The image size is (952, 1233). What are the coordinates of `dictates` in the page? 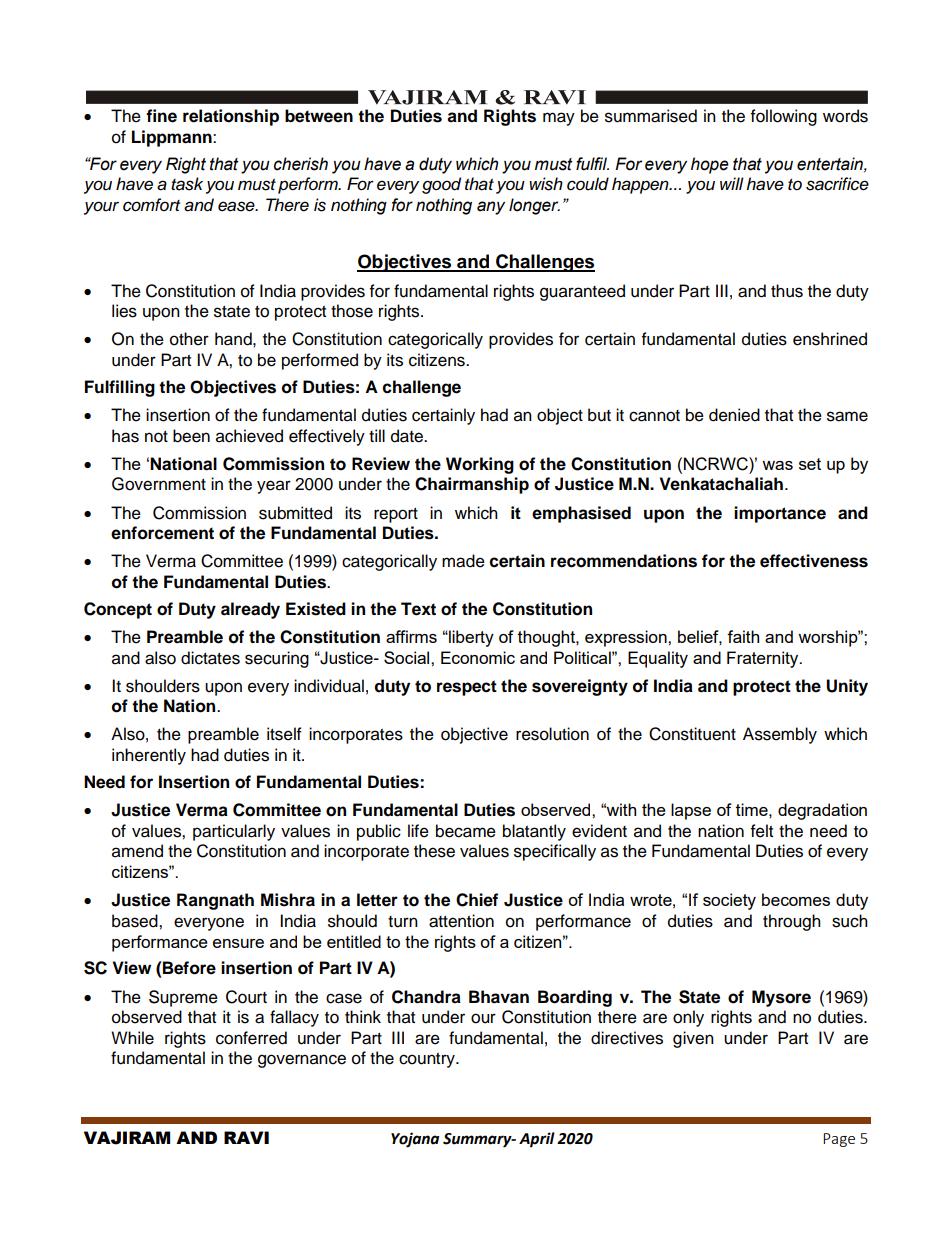 It's located at (210, 658).
